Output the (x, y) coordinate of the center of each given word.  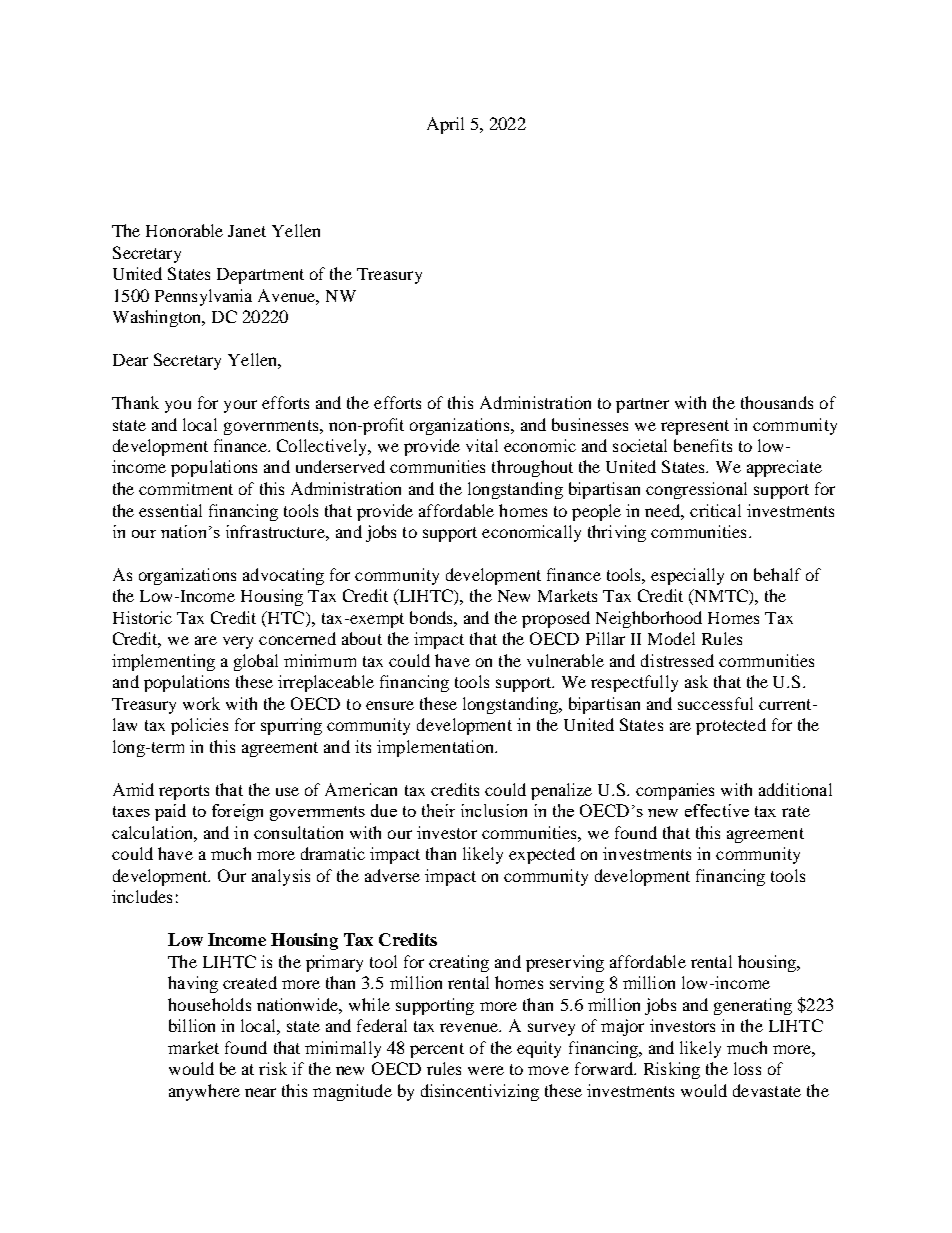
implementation (436, 748)
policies (199, 726)
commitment (186, 488)
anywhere (204, 1092)
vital (482, 445)
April (445, 125)
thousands (777, 402)
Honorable (184, 230)
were (486, 1070)
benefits (703, 445)
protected (731, 726)
